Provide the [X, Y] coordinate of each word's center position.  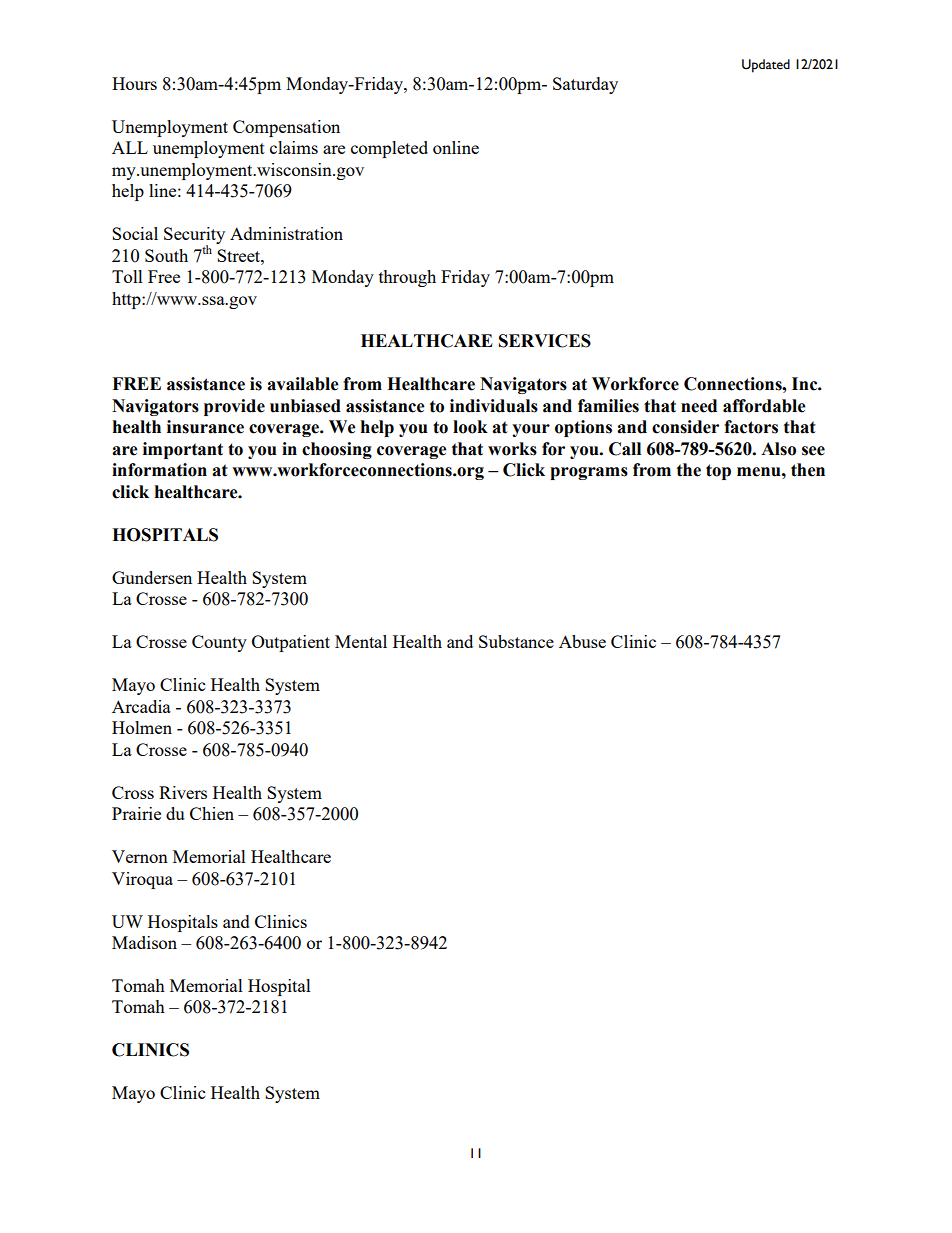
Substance [516, 641]
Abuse [582, 641]
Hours [134, 83]
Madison [144, 942]
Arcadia [141, 706]
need [699, 406]
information [159, 470]
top [718, 472]
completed [389, 149]
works [512, 449]
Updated [766, 66]
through [407, 278]
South [166, 255]
